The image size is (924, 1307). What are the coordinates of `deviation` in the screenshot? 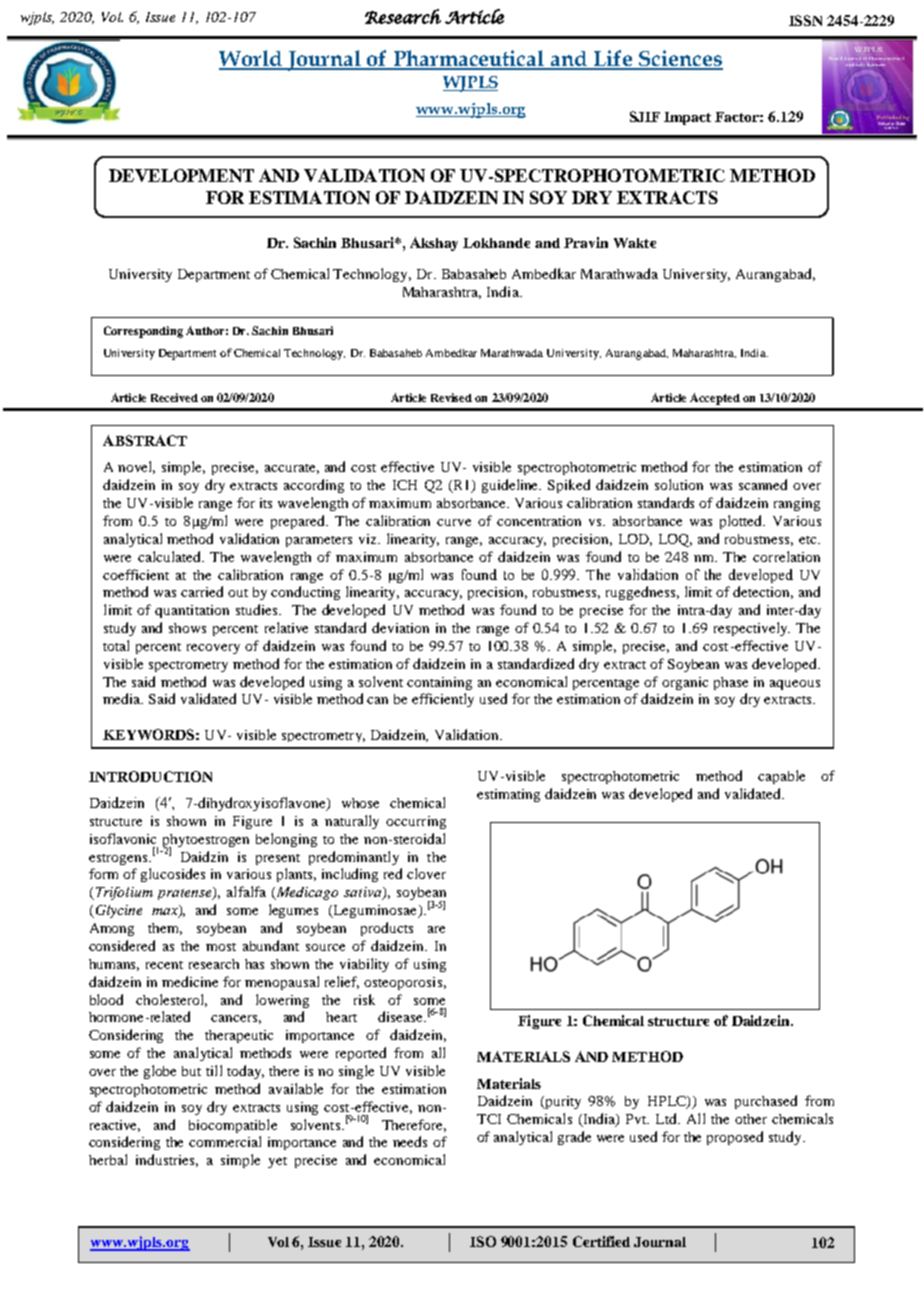 It's located at (400, 627).
